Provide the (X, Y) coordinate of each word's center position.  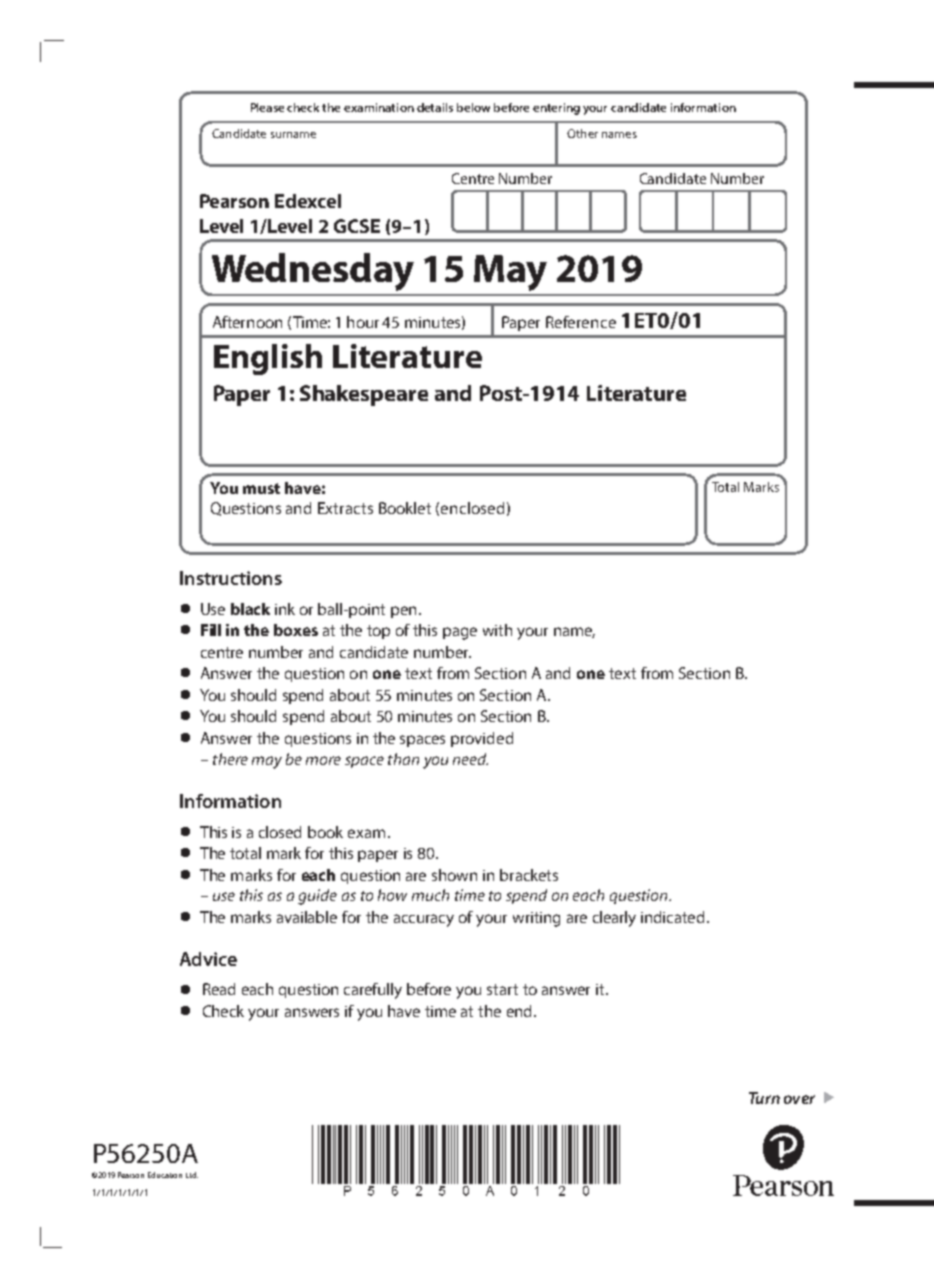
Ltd (192, 1175)
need (470, 759)
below (473, 107)
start (502, 989)
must (261, 488)
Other (582, 133)
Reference (581, 322)
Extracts (345, 508)
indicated (672, 917)
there (230, 759)
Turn (764, 1098)
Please (267, 107)
